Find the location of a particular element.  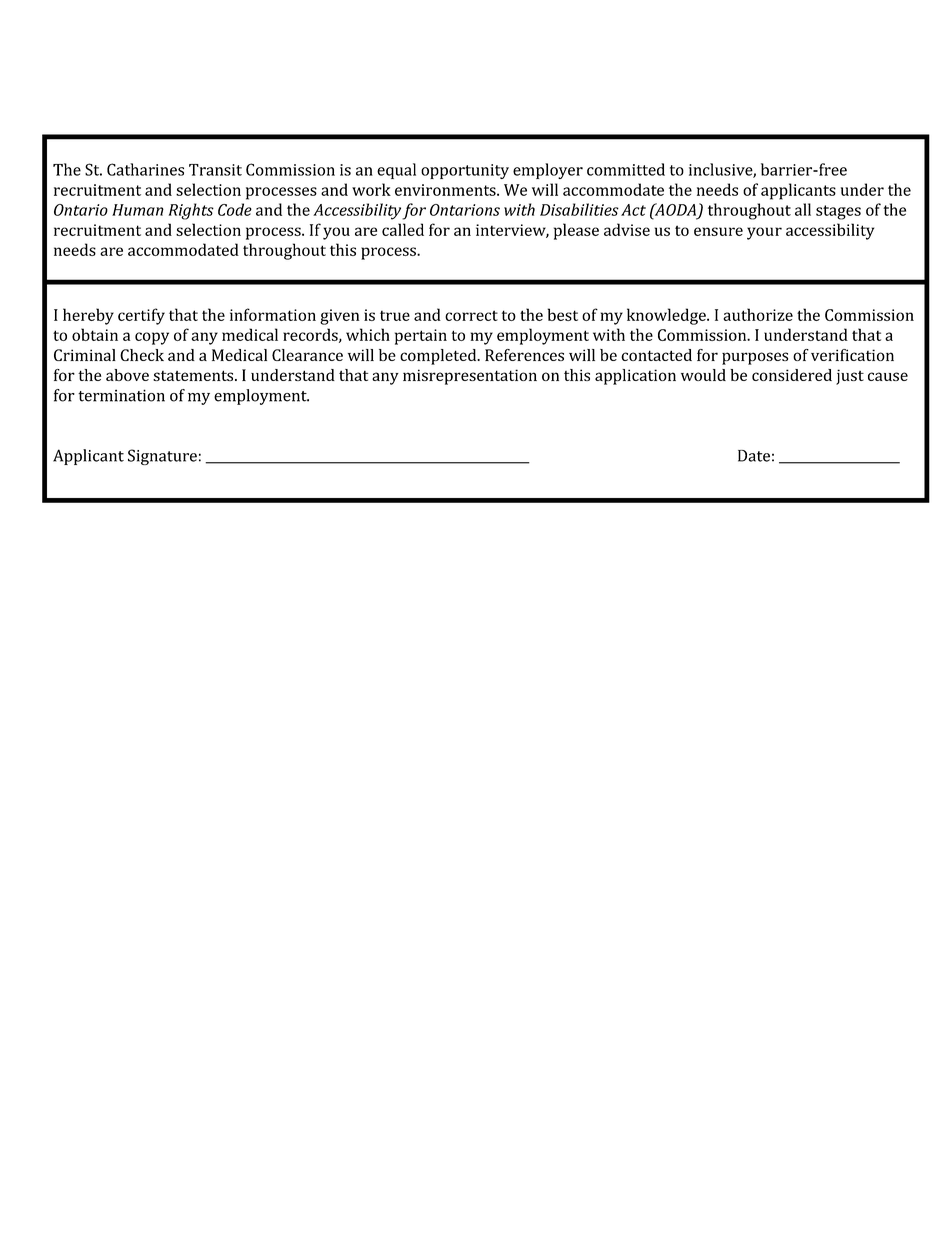

committed is located at coordinates (626, 169).
